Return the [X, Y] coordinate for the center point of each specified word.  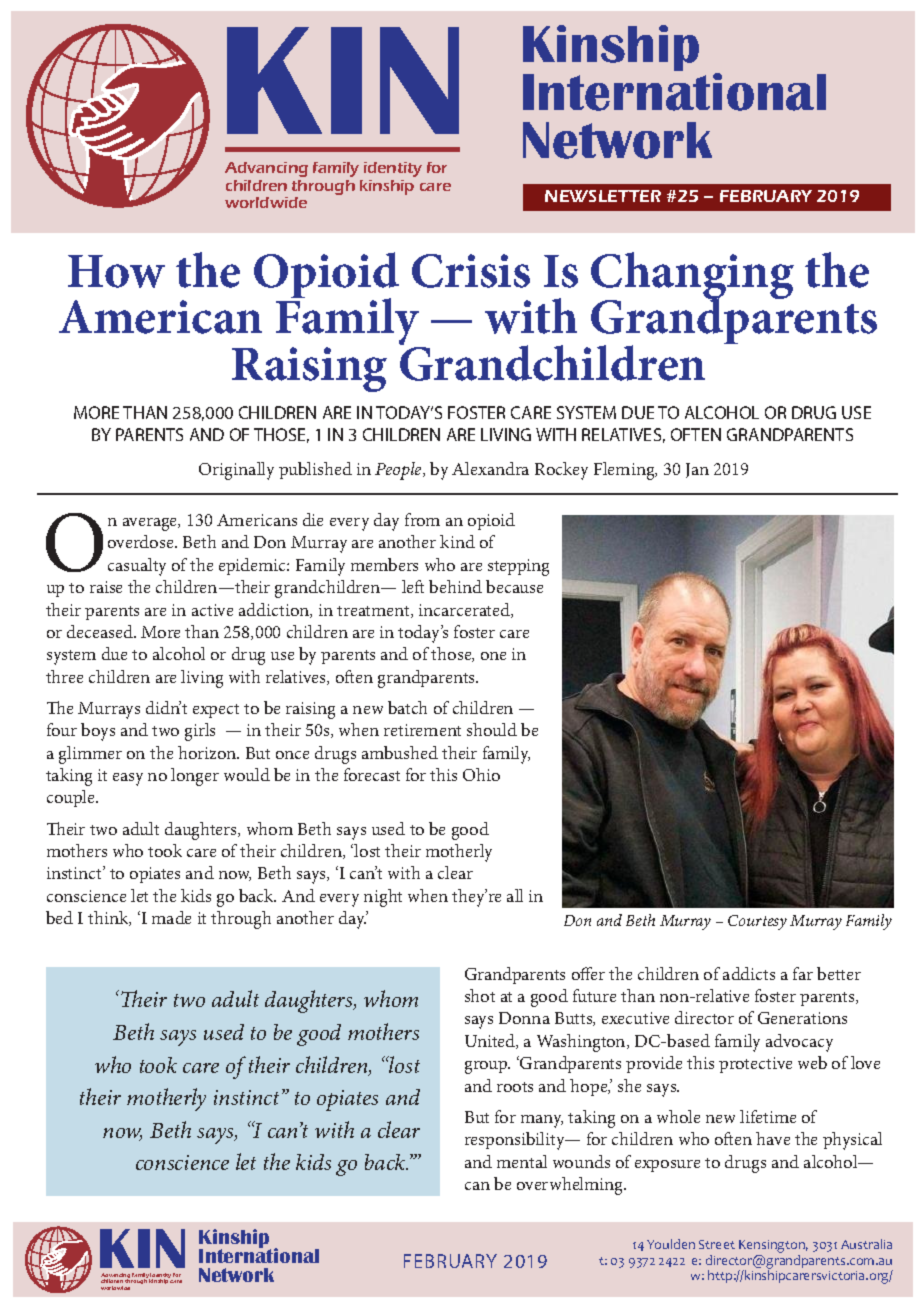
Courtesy [757, 922]
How [116, 271]
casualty [137, 567]
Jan [697, 470]
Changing [692, 277]
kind [457, 541]
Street [717, 1244]
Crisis [471, 271]
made [171, 917]
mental [522, 1161]
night [383, 898]
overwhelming [571, 1186]
